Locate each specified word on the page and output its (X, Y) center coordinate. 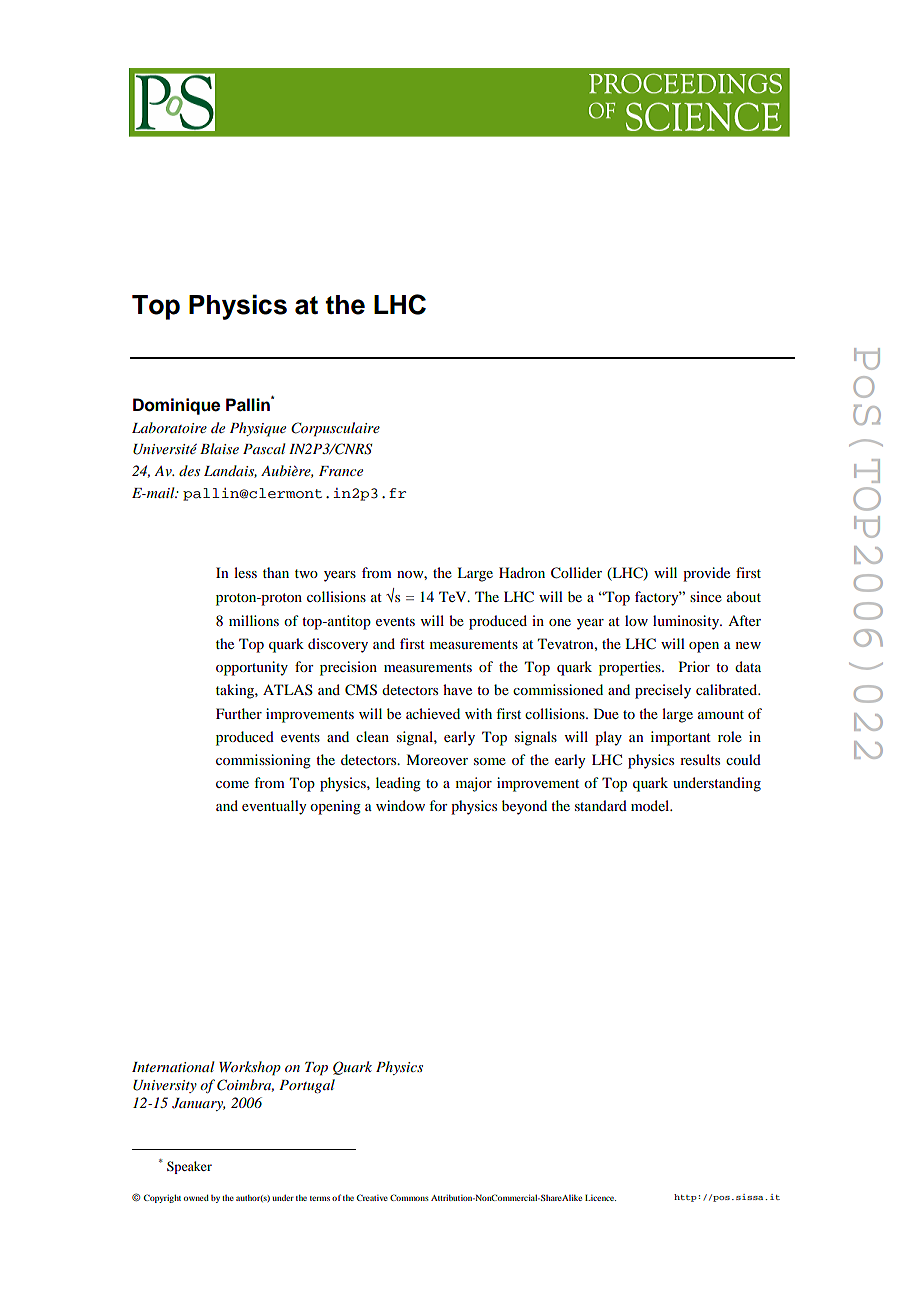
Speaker (189, 1167)
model (651, 805)
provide (706, 574)
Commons (409, 1197)
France (341, 471)
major (474, 784)
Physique (258, 429)
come (232, 784)
